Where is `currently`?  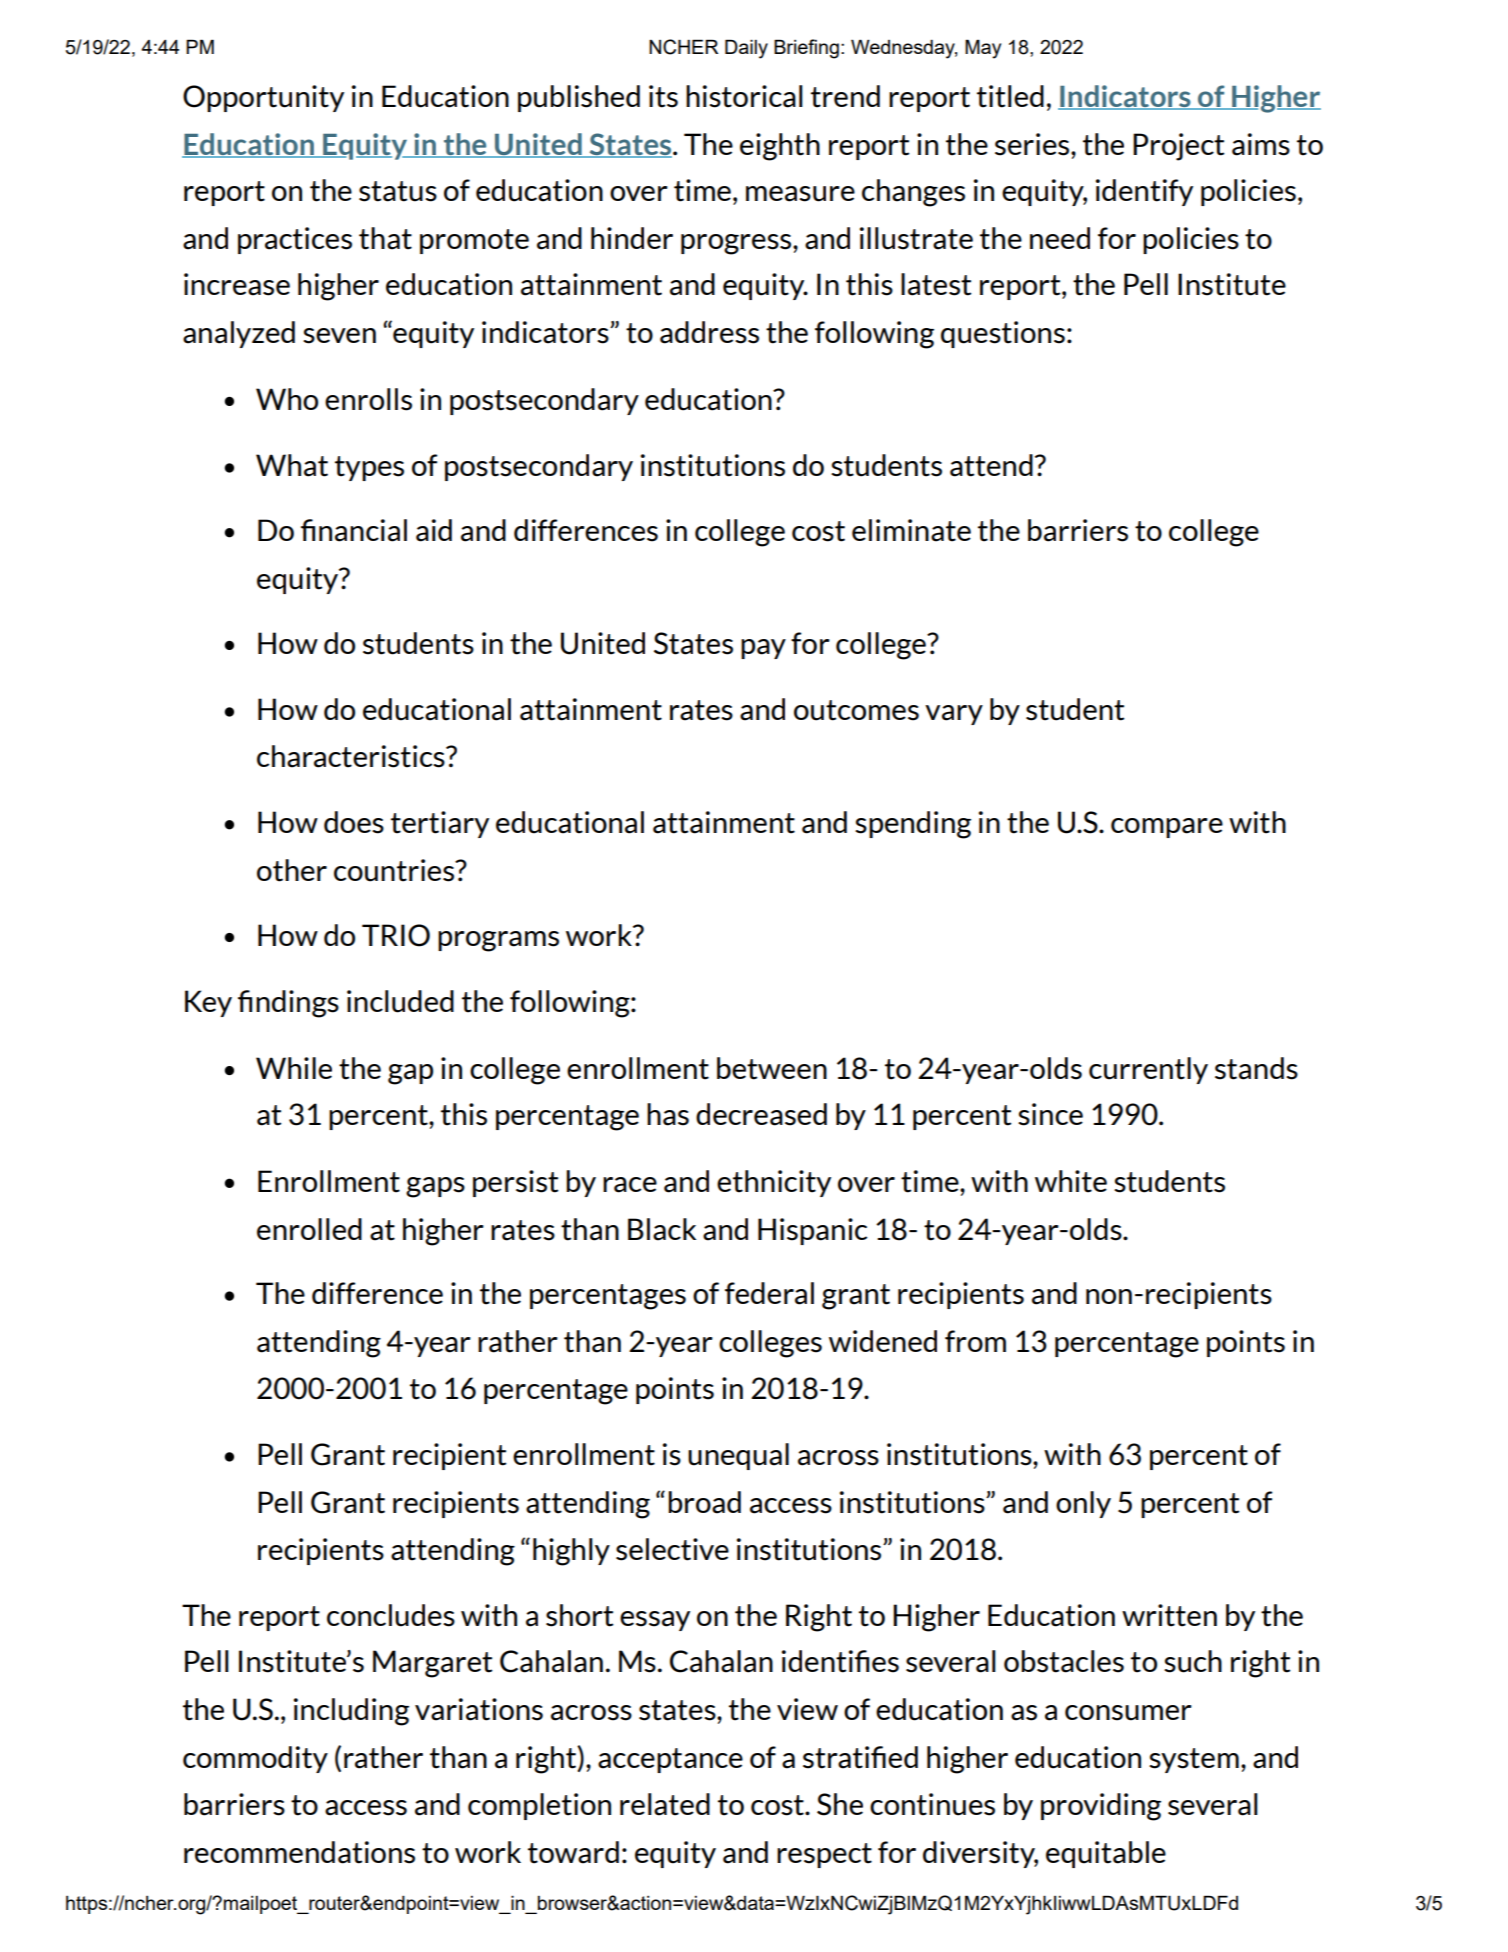
currently is located at coordinates (1148, 1070).
